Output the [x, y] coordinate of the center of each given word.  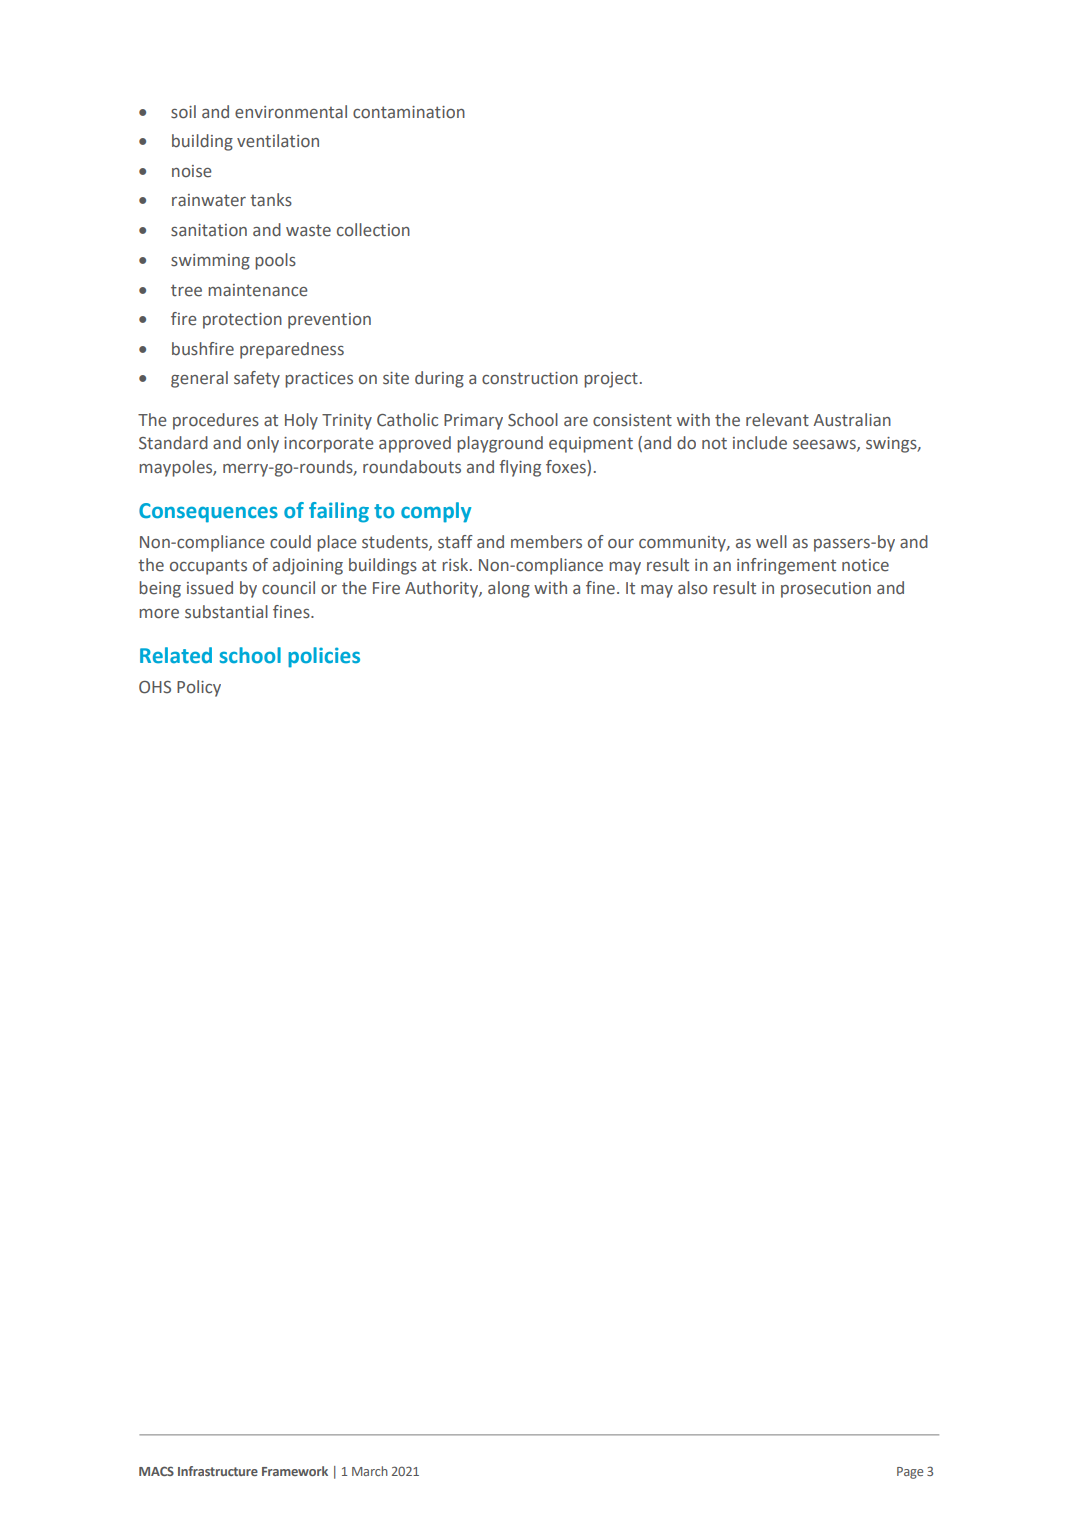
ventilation [278, 141]
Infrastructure [218, 1471]
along [509, 589]
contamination [409, 112]
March [370, 1471]
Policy [199, 688]
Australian [852, 420]
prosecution [826, 590]
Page [910, 1473]
